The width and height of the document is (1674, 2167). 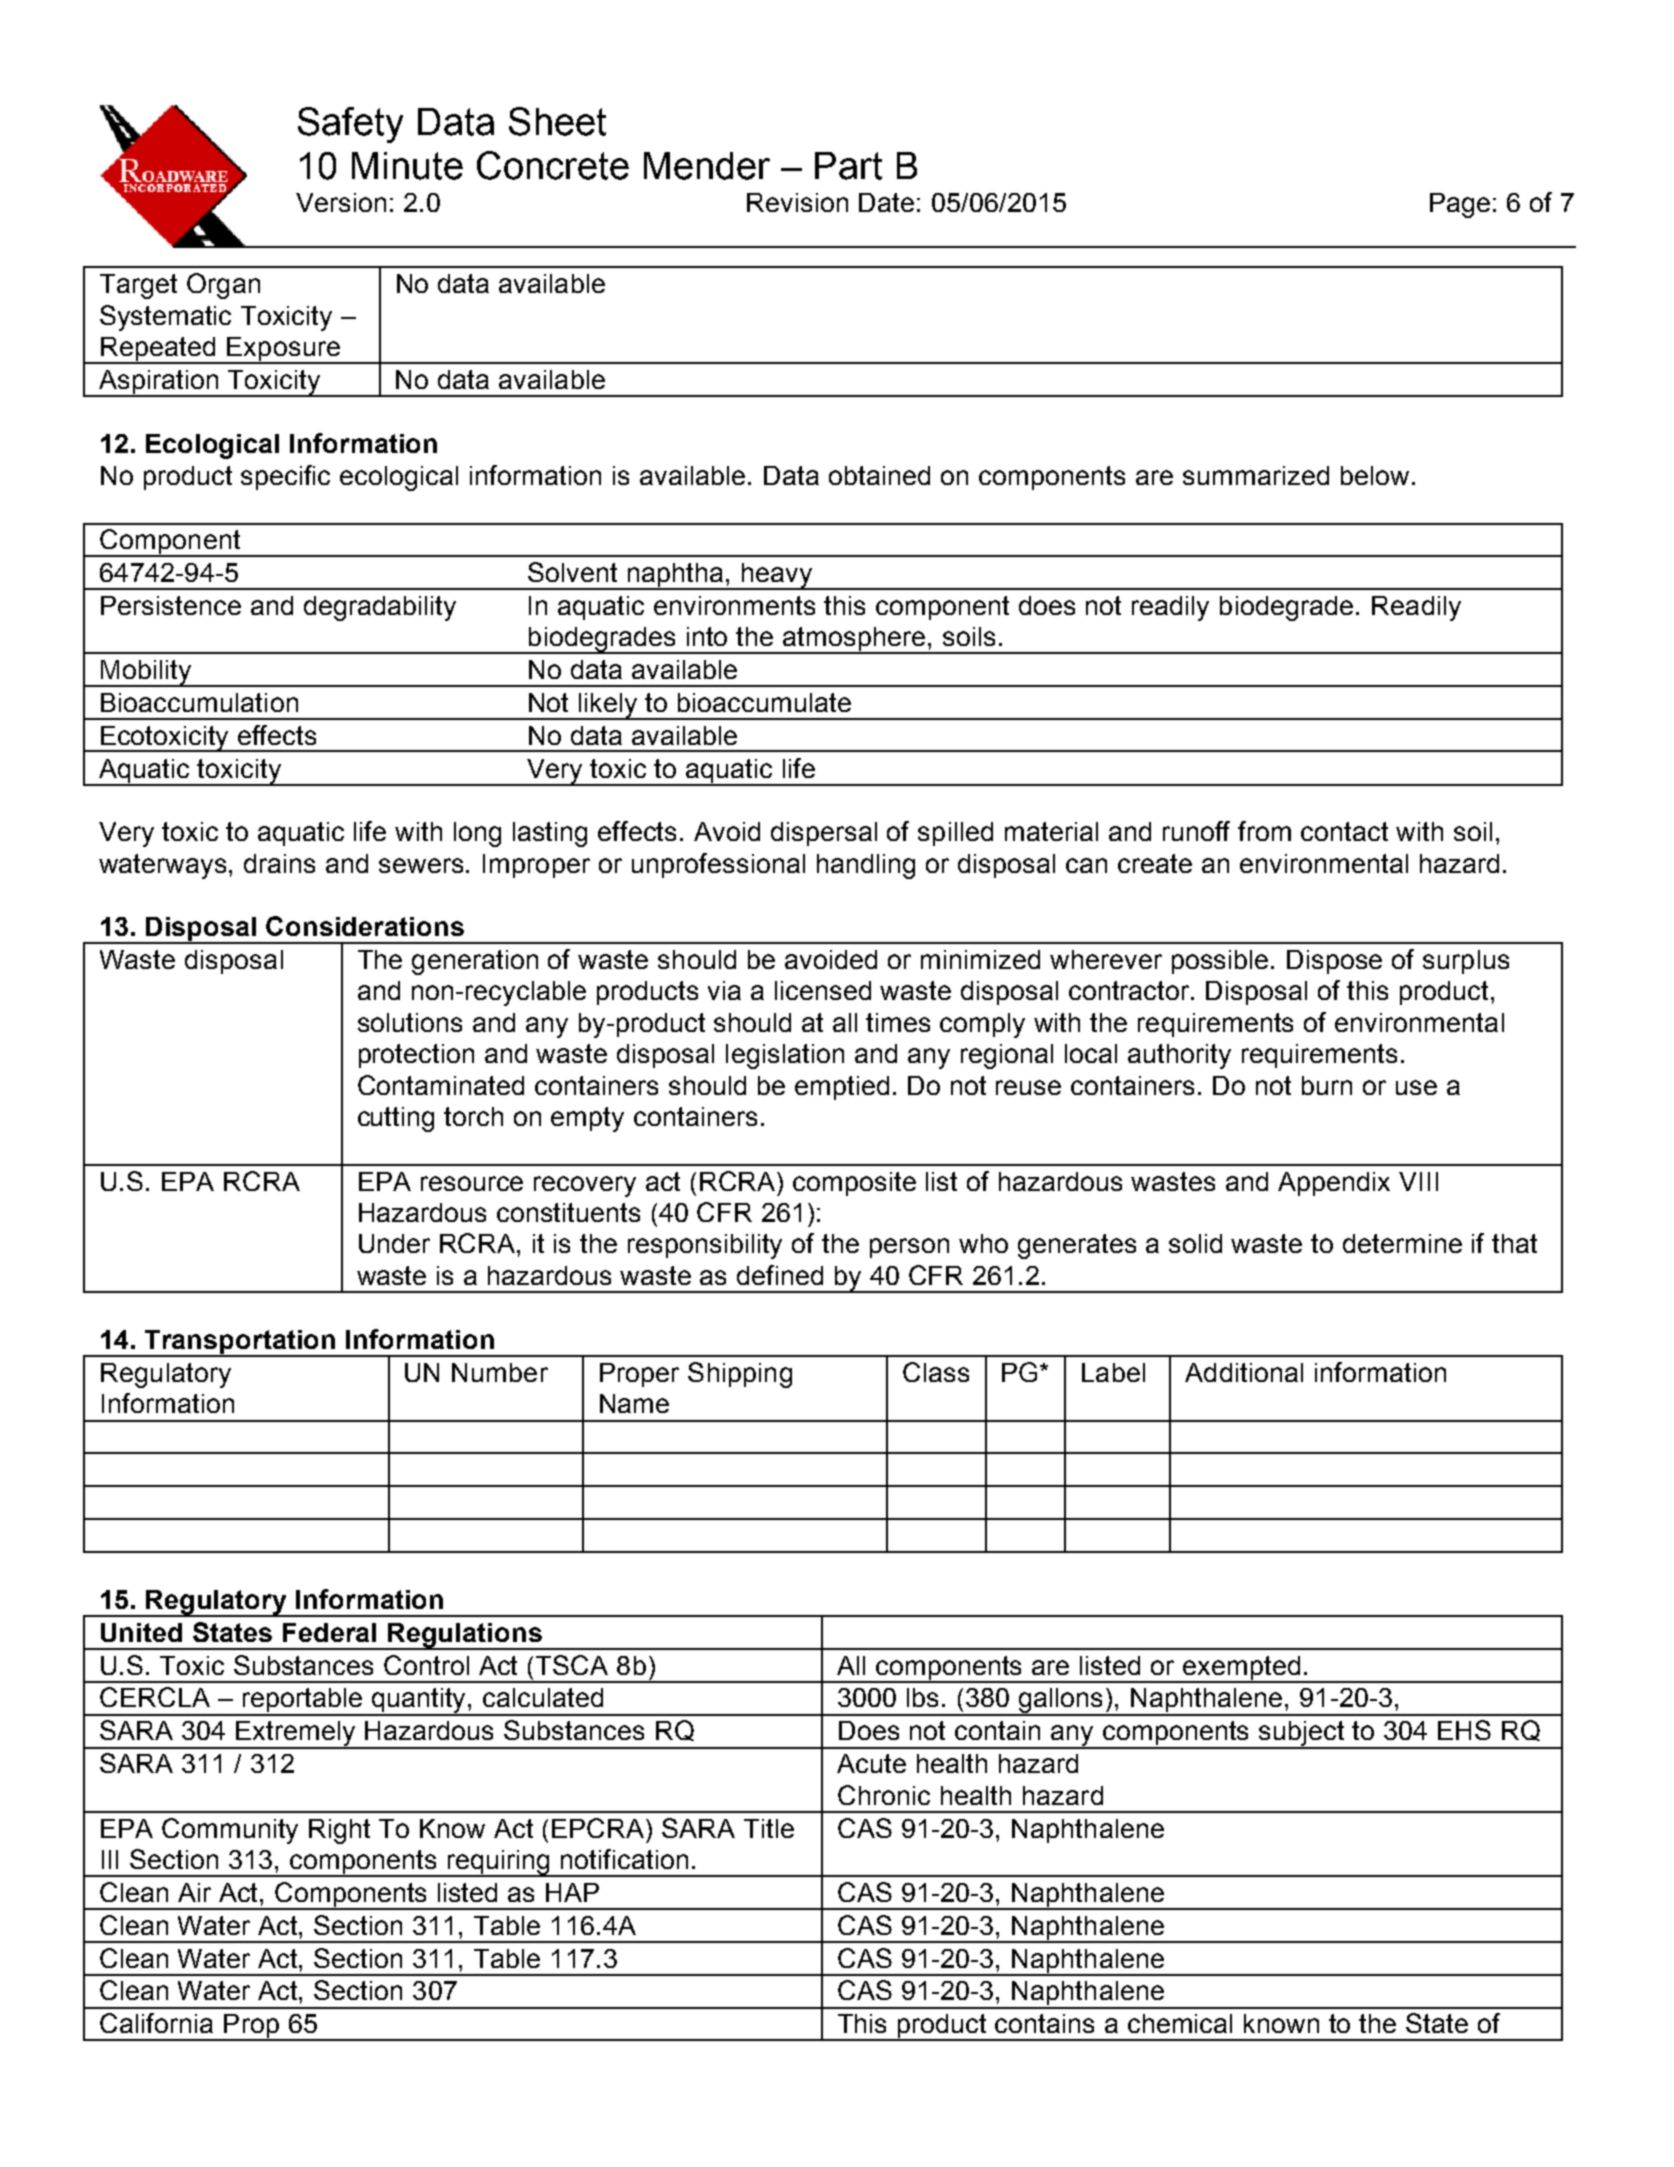 What do you see at coordinates (1460, 205) in the document?
I see `Page` at bounding box center [1460, 205].
